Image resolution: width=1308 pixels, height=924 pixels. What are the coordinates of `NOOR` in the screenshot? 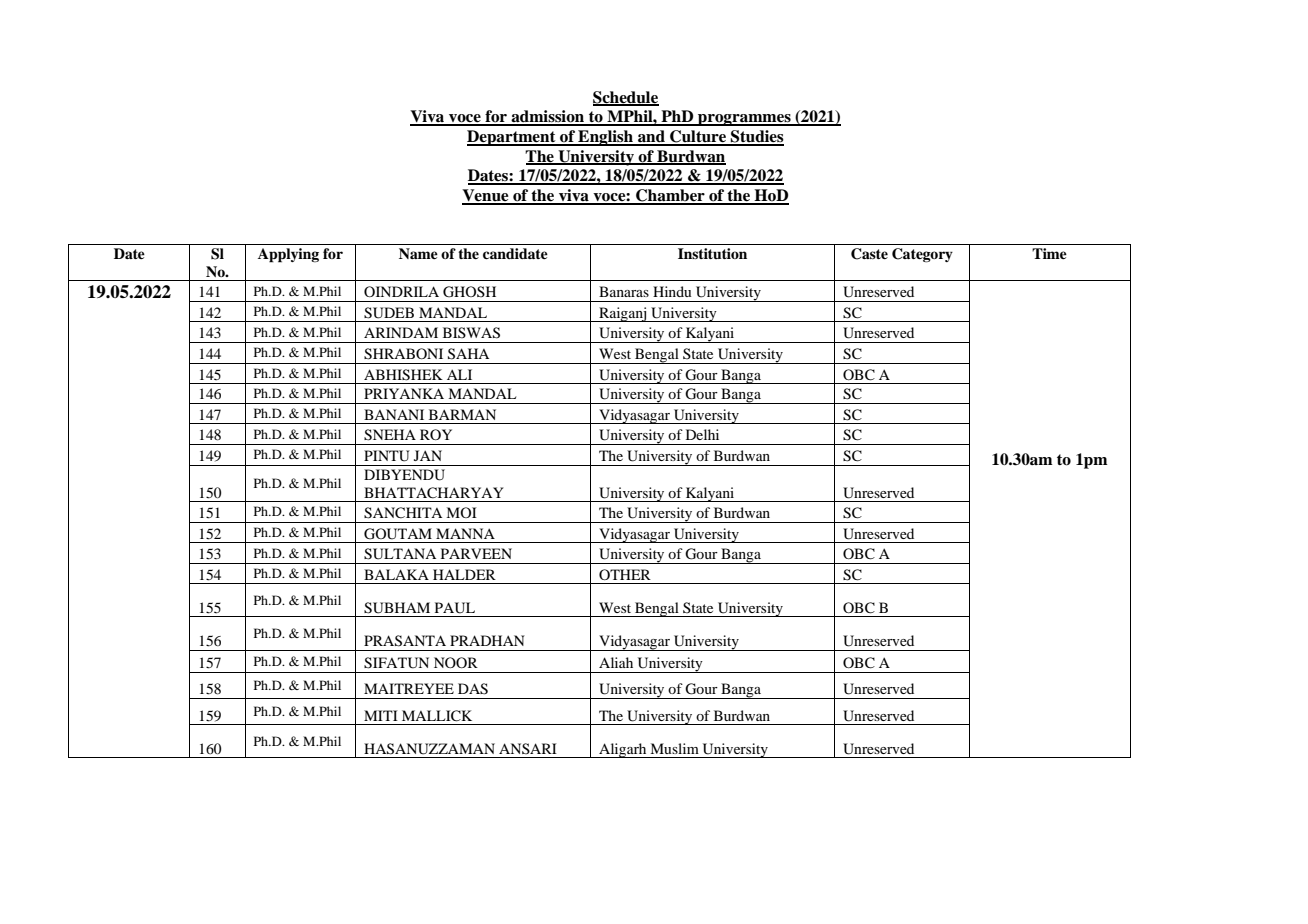 It's located at (456, 662).
